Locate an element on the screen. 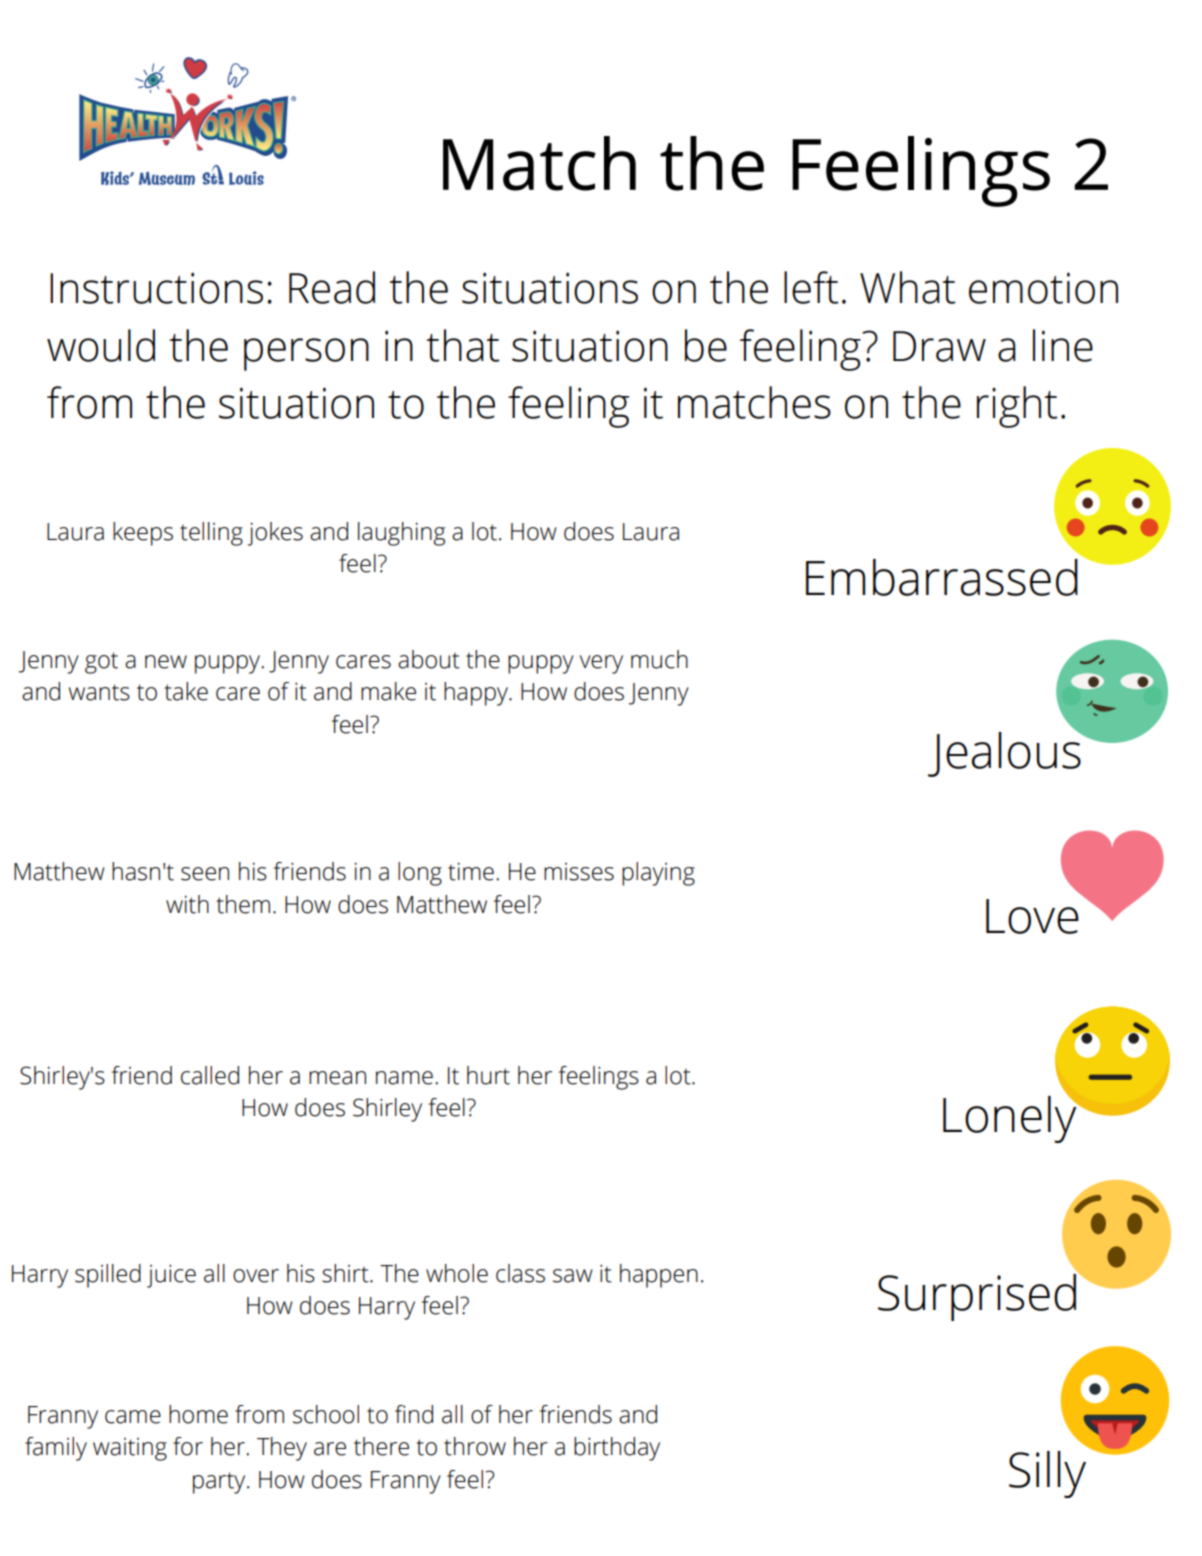 This screenshot has height=1556, width=1202. laughing is located at coordinates (401, 534).
